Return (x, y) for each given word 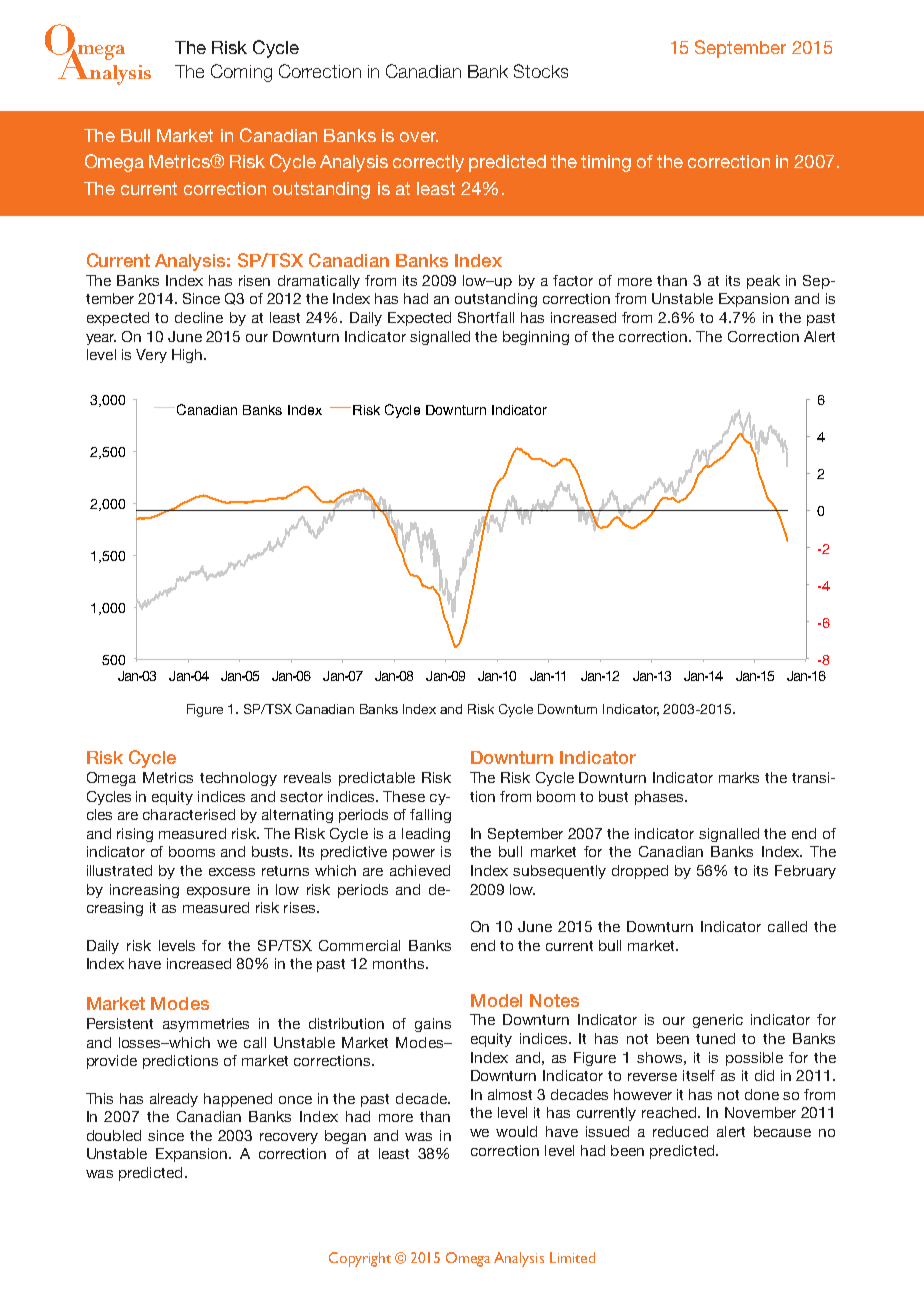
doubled (114, 1135)
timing (606, 163)
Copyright (360, 1259)
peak (763, 282)
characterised (189, 814)
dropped (640, 872)
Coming (241, 73)
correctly (428, 163)
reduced (680, 1131)
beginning (536, 338)
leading (426, 835)
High (188, 356)
